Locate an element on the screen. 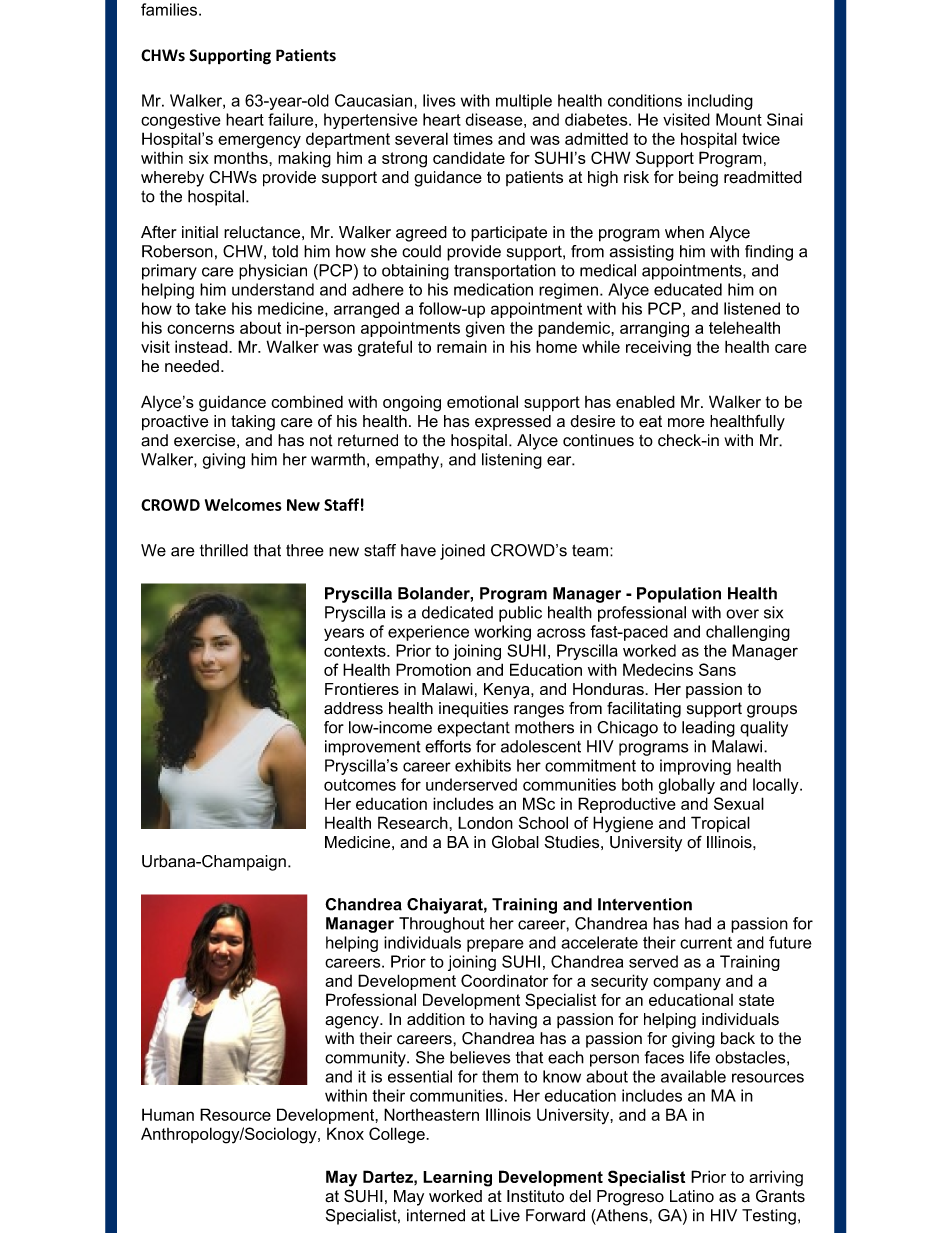 This screenshot has height=1233, width=952. emotional is located at coordinates (482, 401).
